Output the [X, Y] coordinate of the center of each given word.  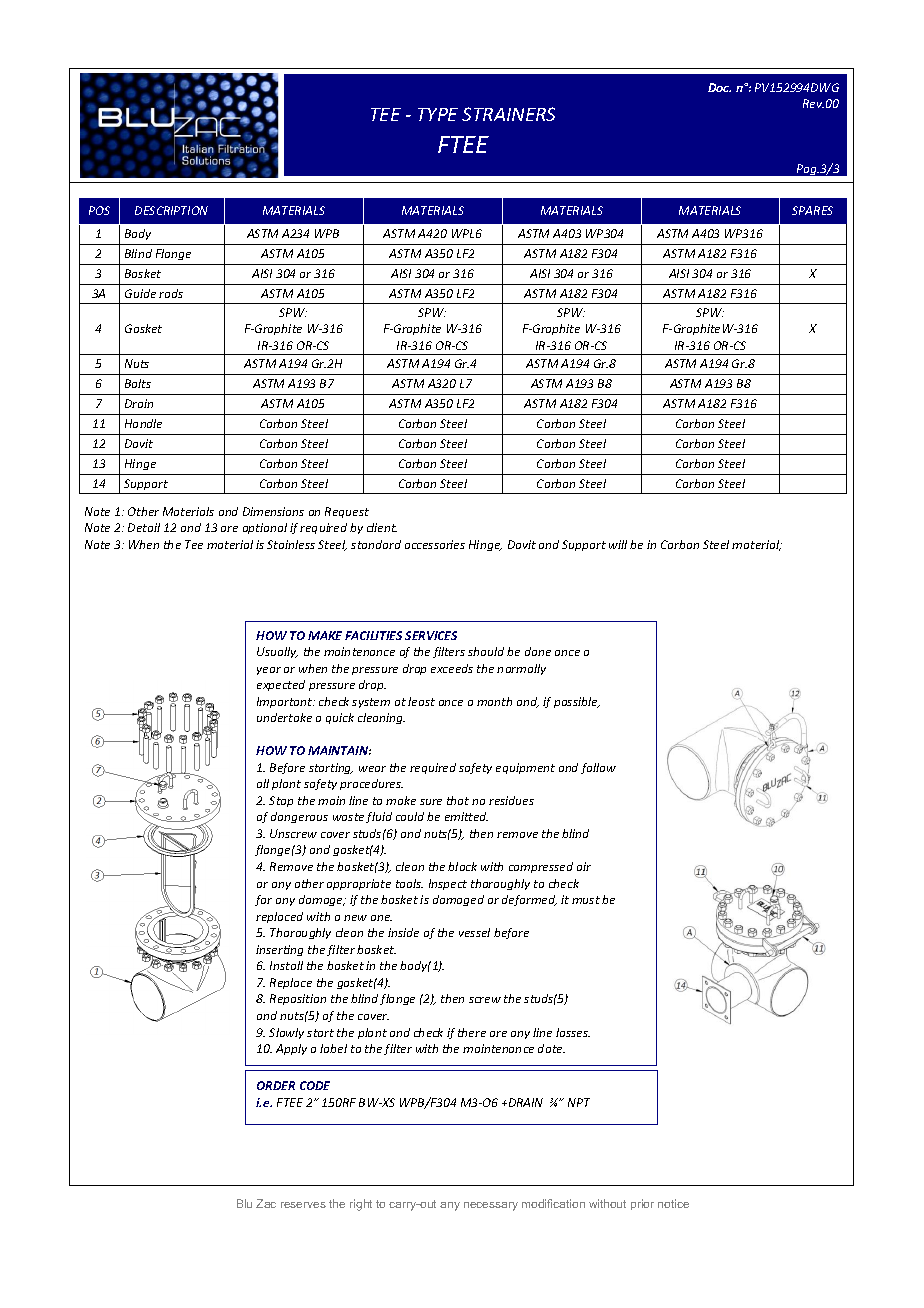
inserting [279, 950]
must [586, 900]
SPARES [812, 210]
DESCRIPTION [171, 210]
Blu [244, 1203]
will [618, 544]
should [486, 651]
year [269, 671]
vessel [474, 932]
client [382, 527]
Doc [719, 87]
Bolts [138, 383]
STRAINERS [508, 114]
